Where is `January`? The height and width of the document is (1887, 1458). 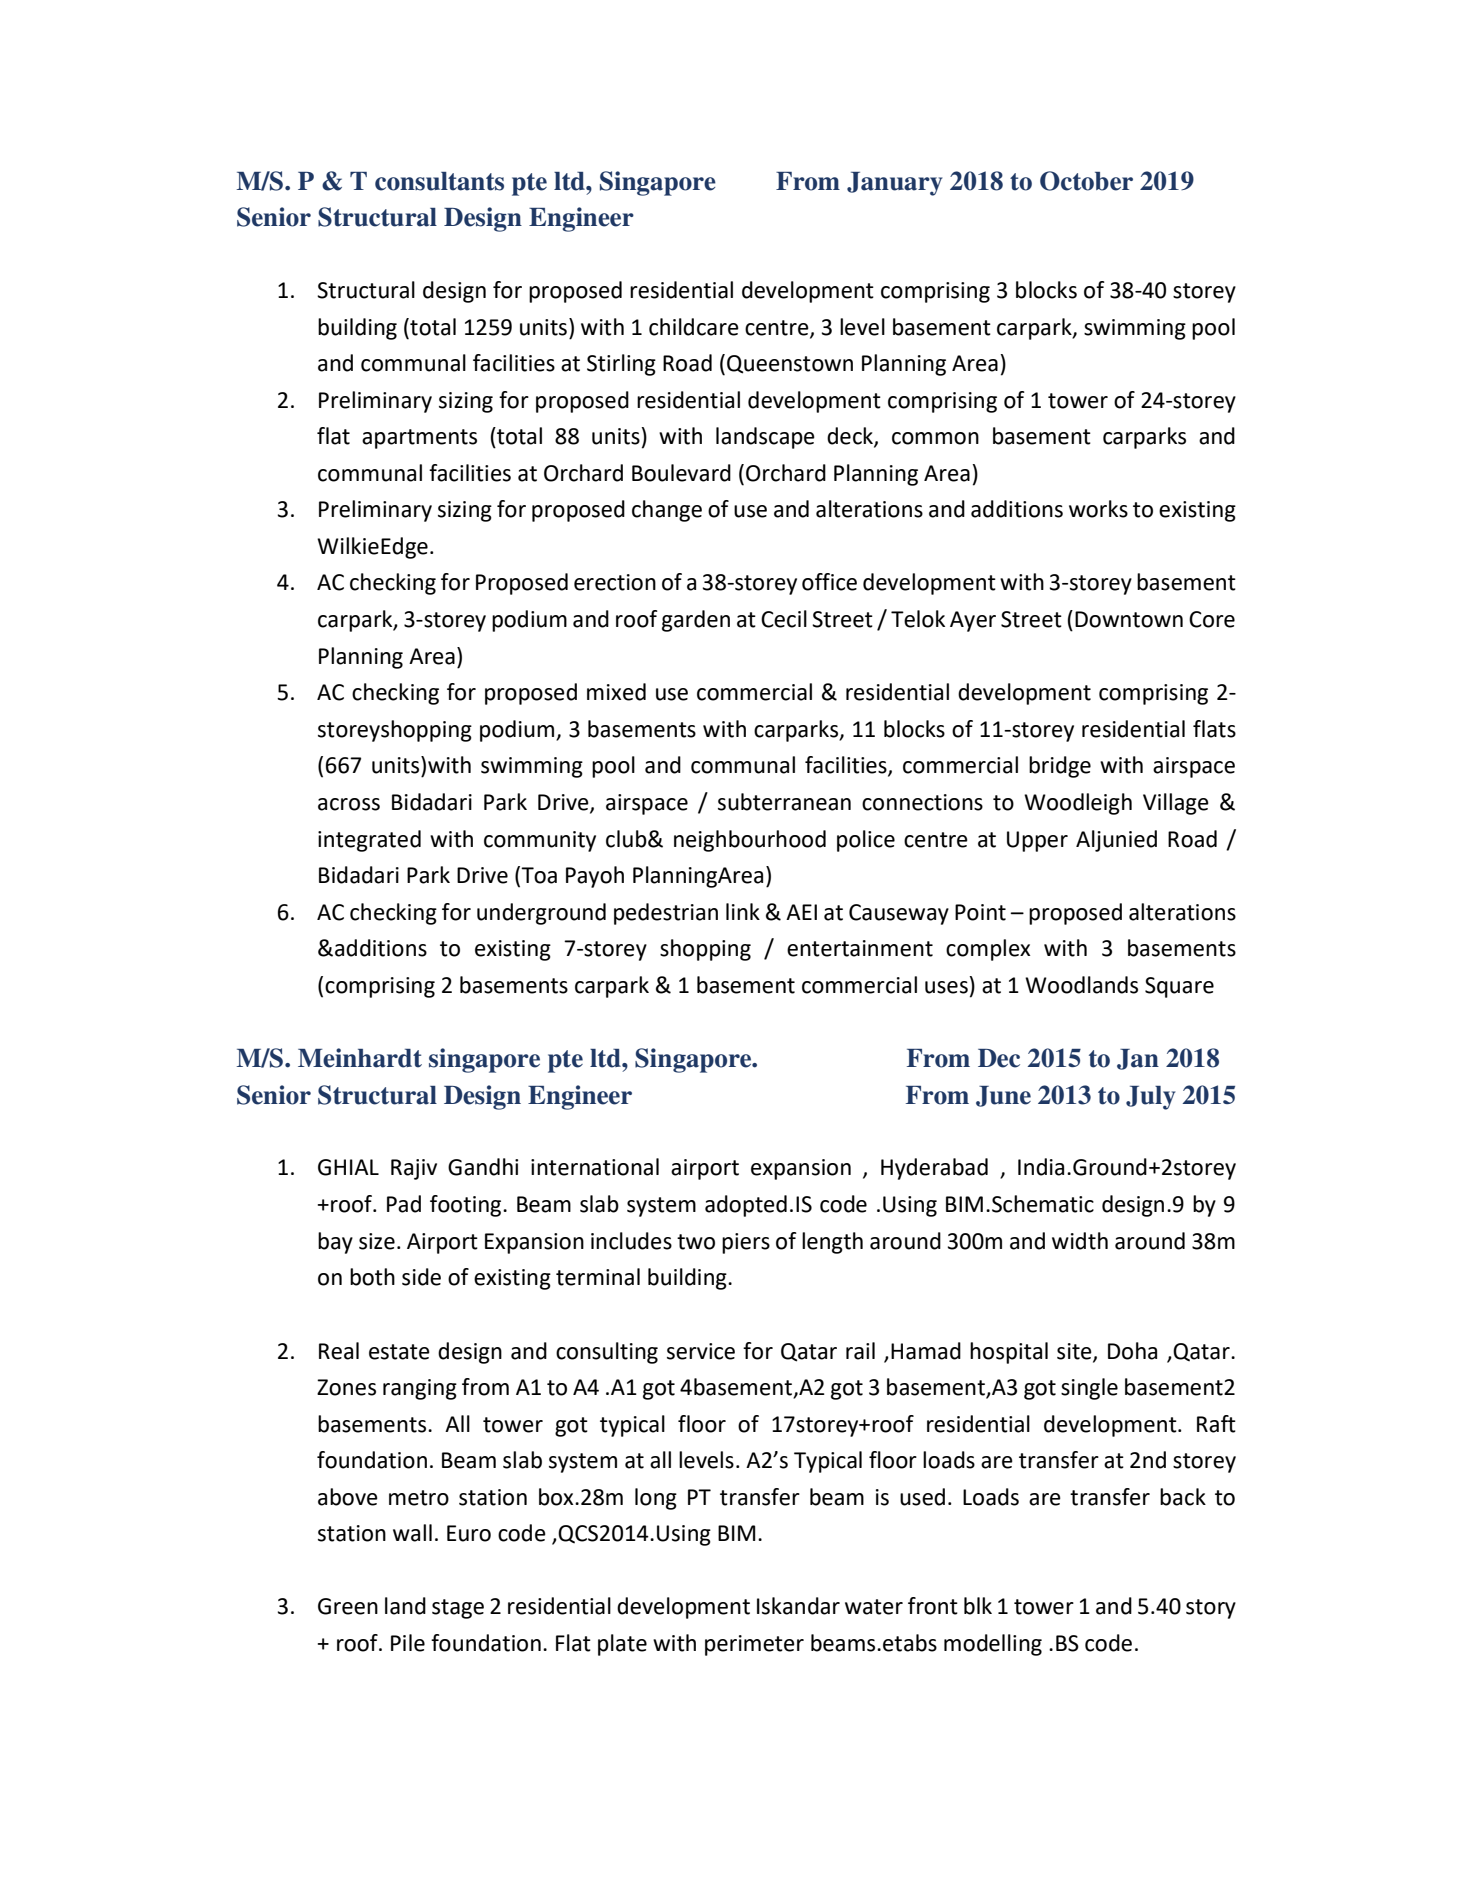
January is located at coordinates (895, 184).
